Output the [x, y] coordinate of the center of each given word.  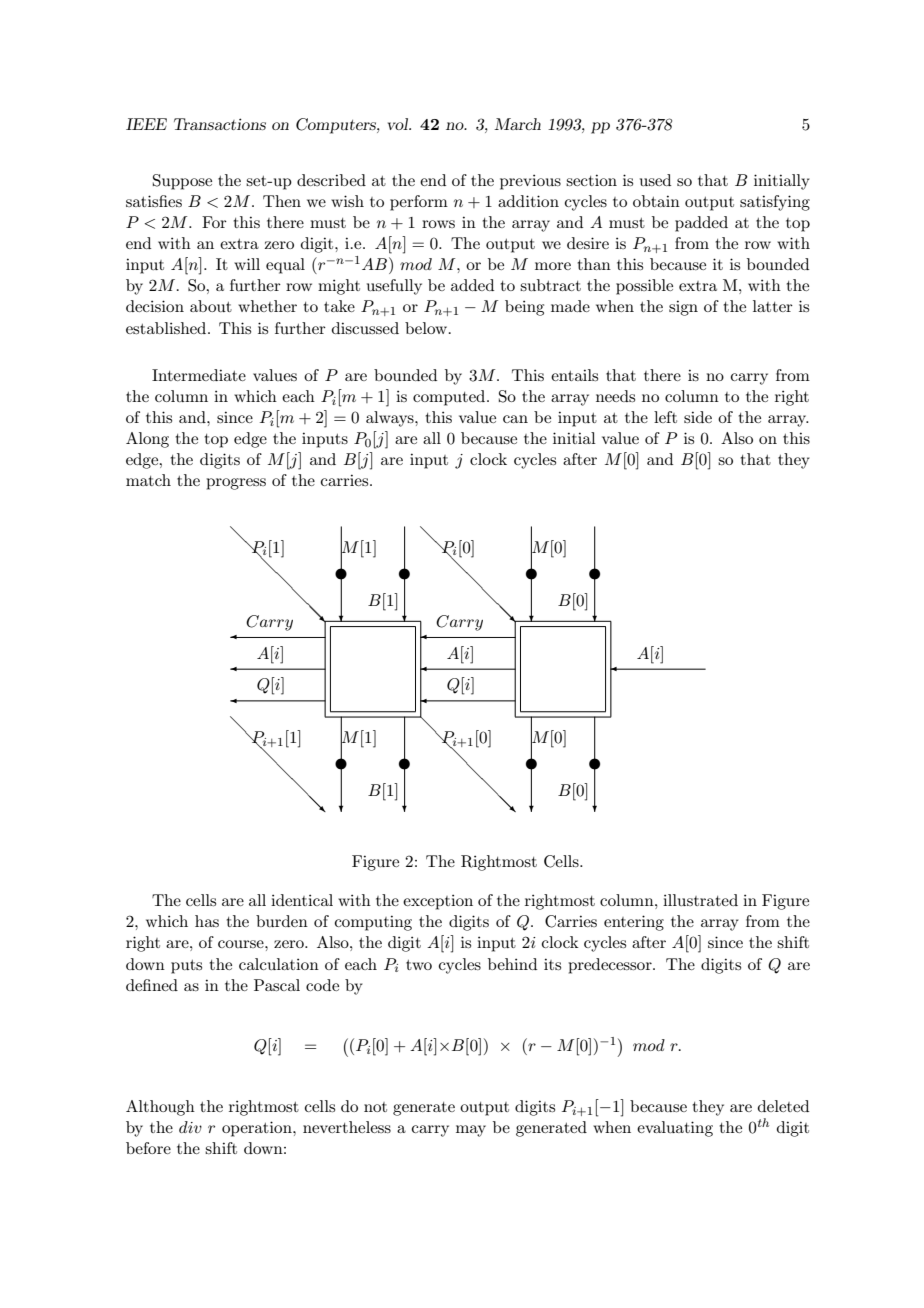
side [698, 417]
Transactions [220, 124]
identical [302, 900]
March [517, 124]
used [655, 180]
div [190, 1127]
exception [438, 902]
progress [236, 484]
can [515, 419]
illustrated [700, 900]
